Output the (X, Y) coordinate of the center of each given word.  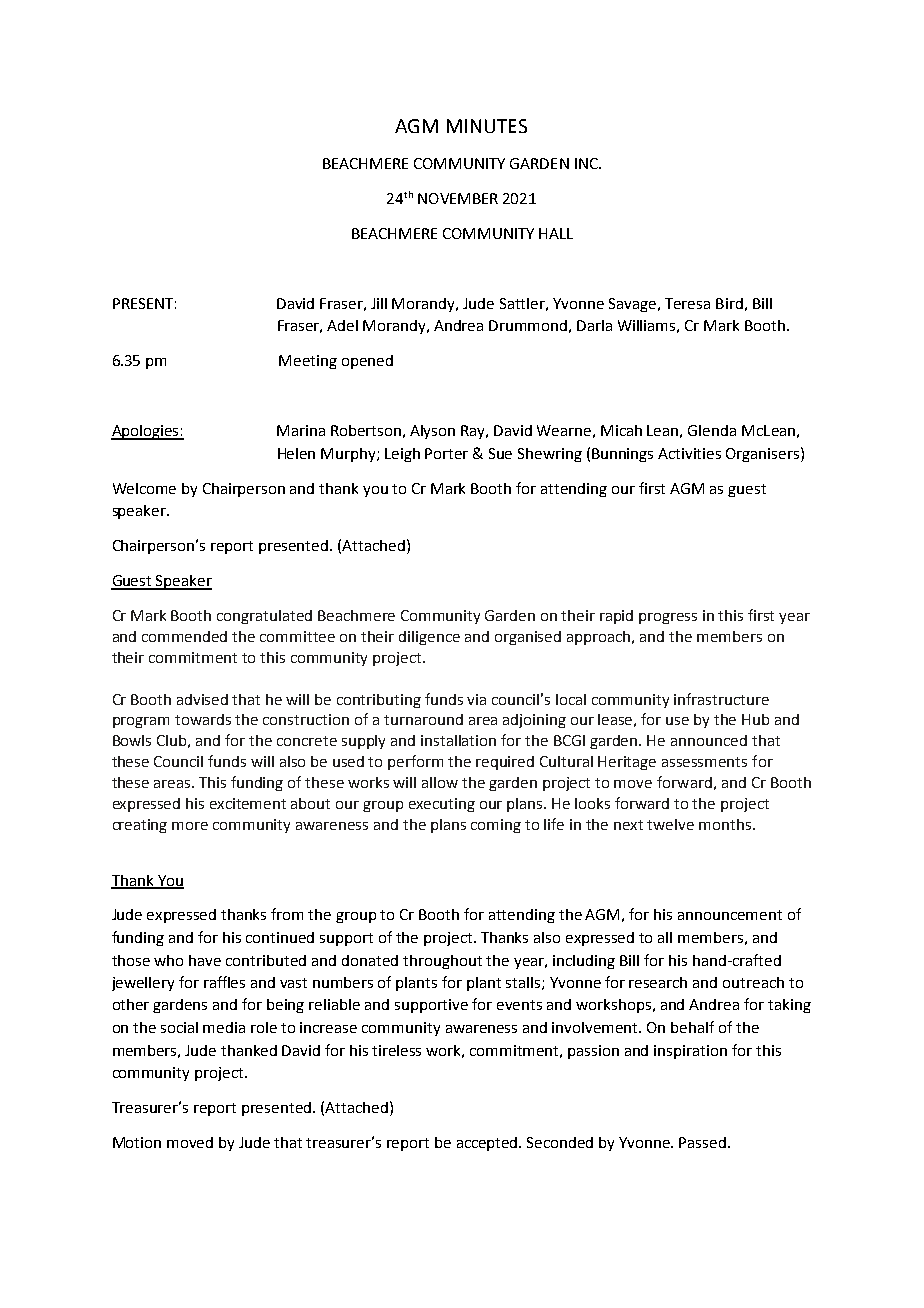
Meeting (308, 362)
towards (203, 719)
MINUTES (487, 126)
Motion (137, 1142)
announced (709, 740)
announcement (730, 915)
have (205, 960)
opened (367, 362)
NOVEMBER (458, 198)
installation (458, 740)
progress (668, 618)
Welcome (144, 488)
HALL (556, 233)
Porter (446, 453)
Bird (729, 303)
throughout (442, 962)
